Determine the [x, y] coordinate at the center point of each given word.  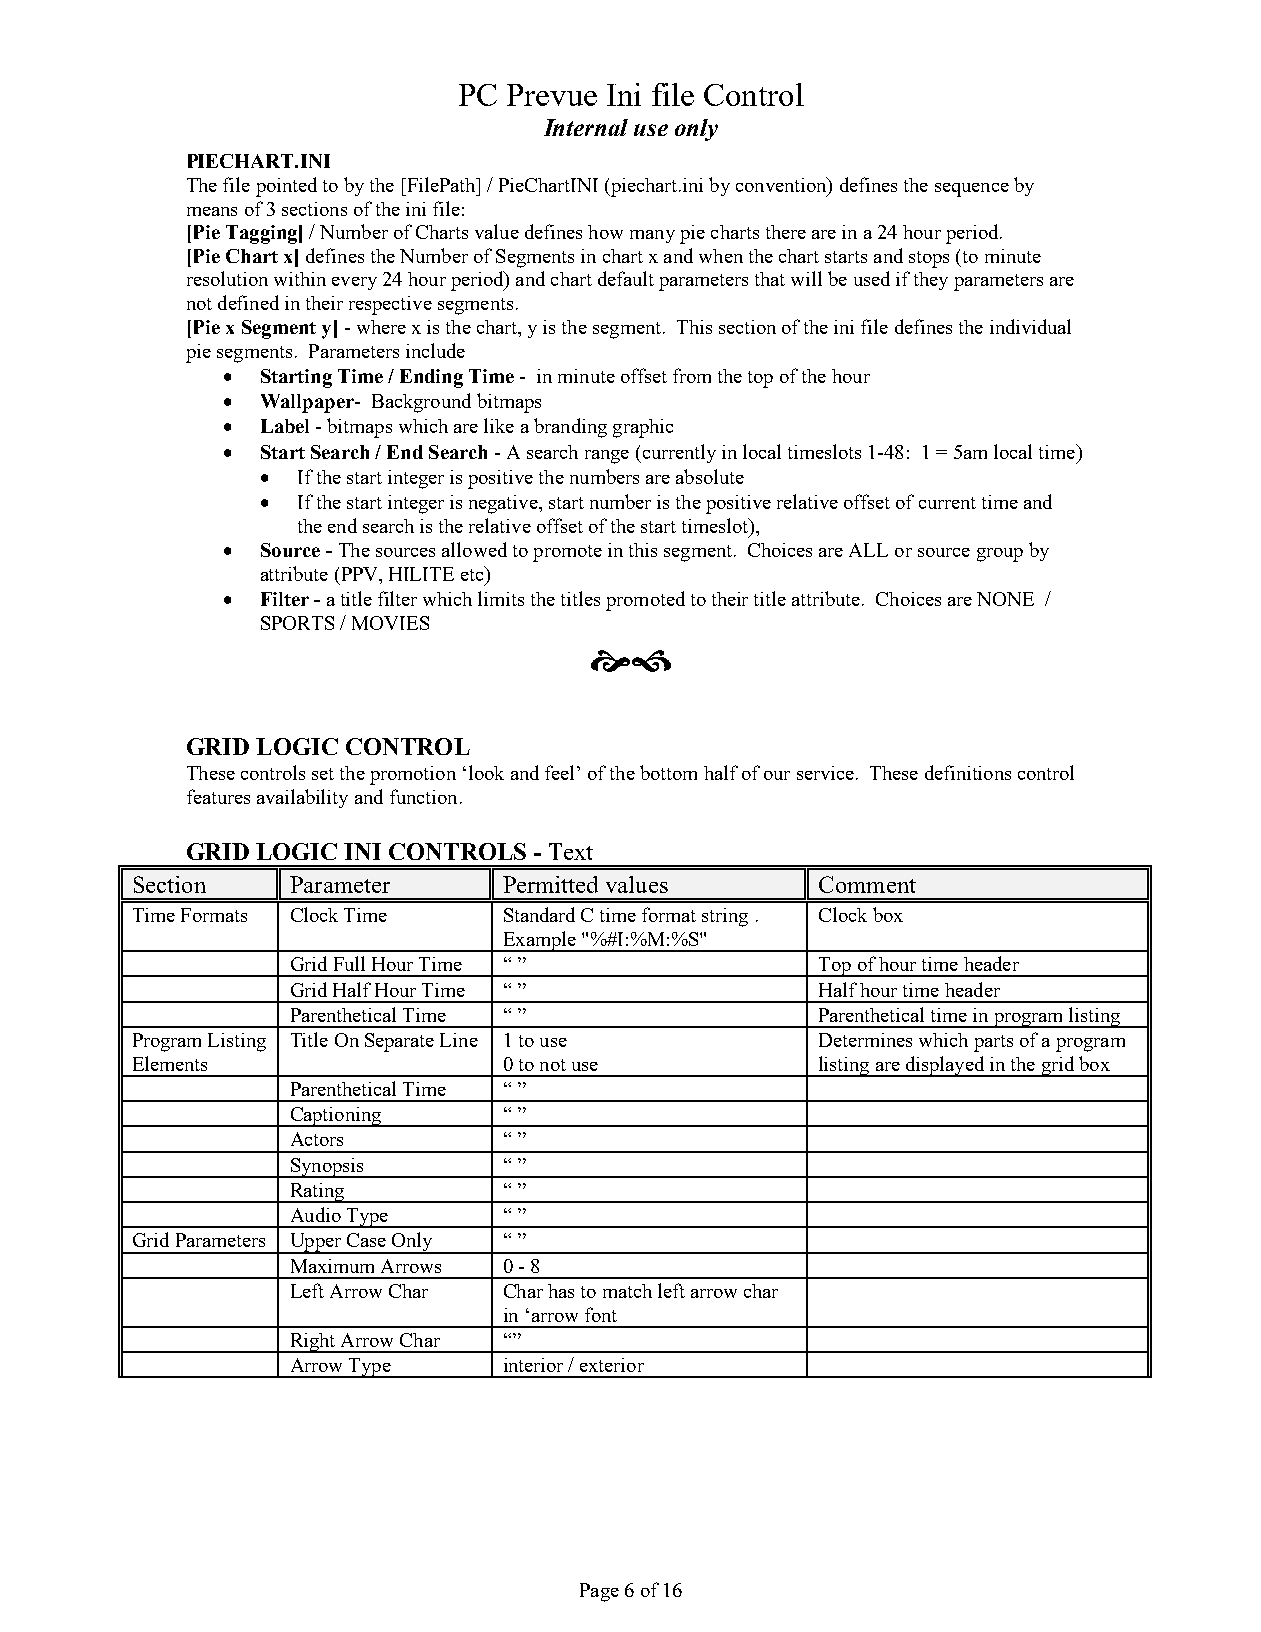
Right [312, 1343]
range [607, 457]
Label [285, 426]
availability [302, 798]
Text [571, 851]
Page [599, 1592]
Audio [316, 1214]
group [1000, 555]
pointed [286, 187]
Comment [867, 884]
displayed [945, 1066]
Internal [586, 127]
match [627, 1291]
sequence [972, 190]
